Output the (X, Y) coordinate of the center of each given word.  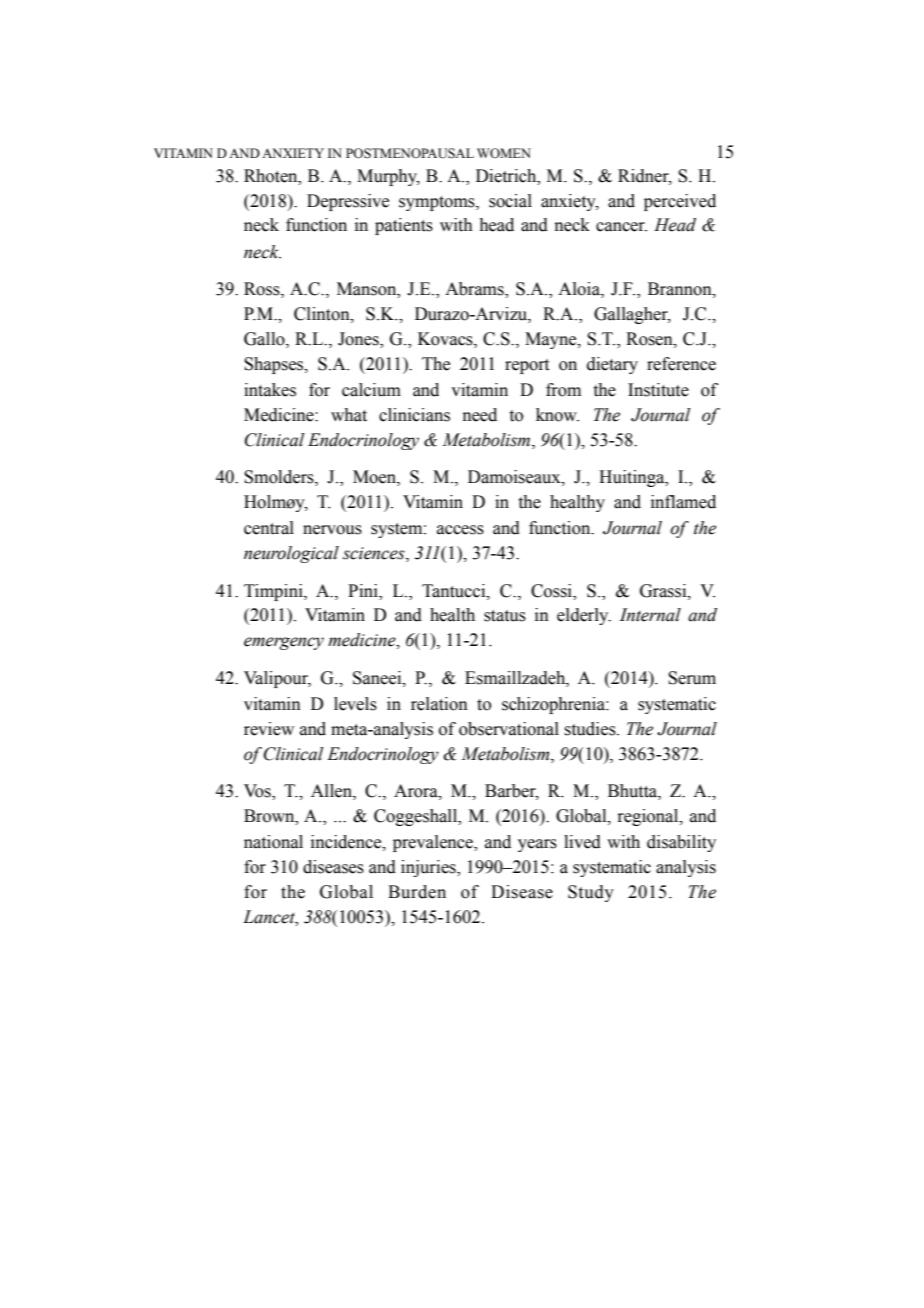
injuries (429, 868)
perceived (680, 202)
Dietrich (507, 176)
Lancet (270, 917)
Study (591, 893)
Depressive (348, 202)
